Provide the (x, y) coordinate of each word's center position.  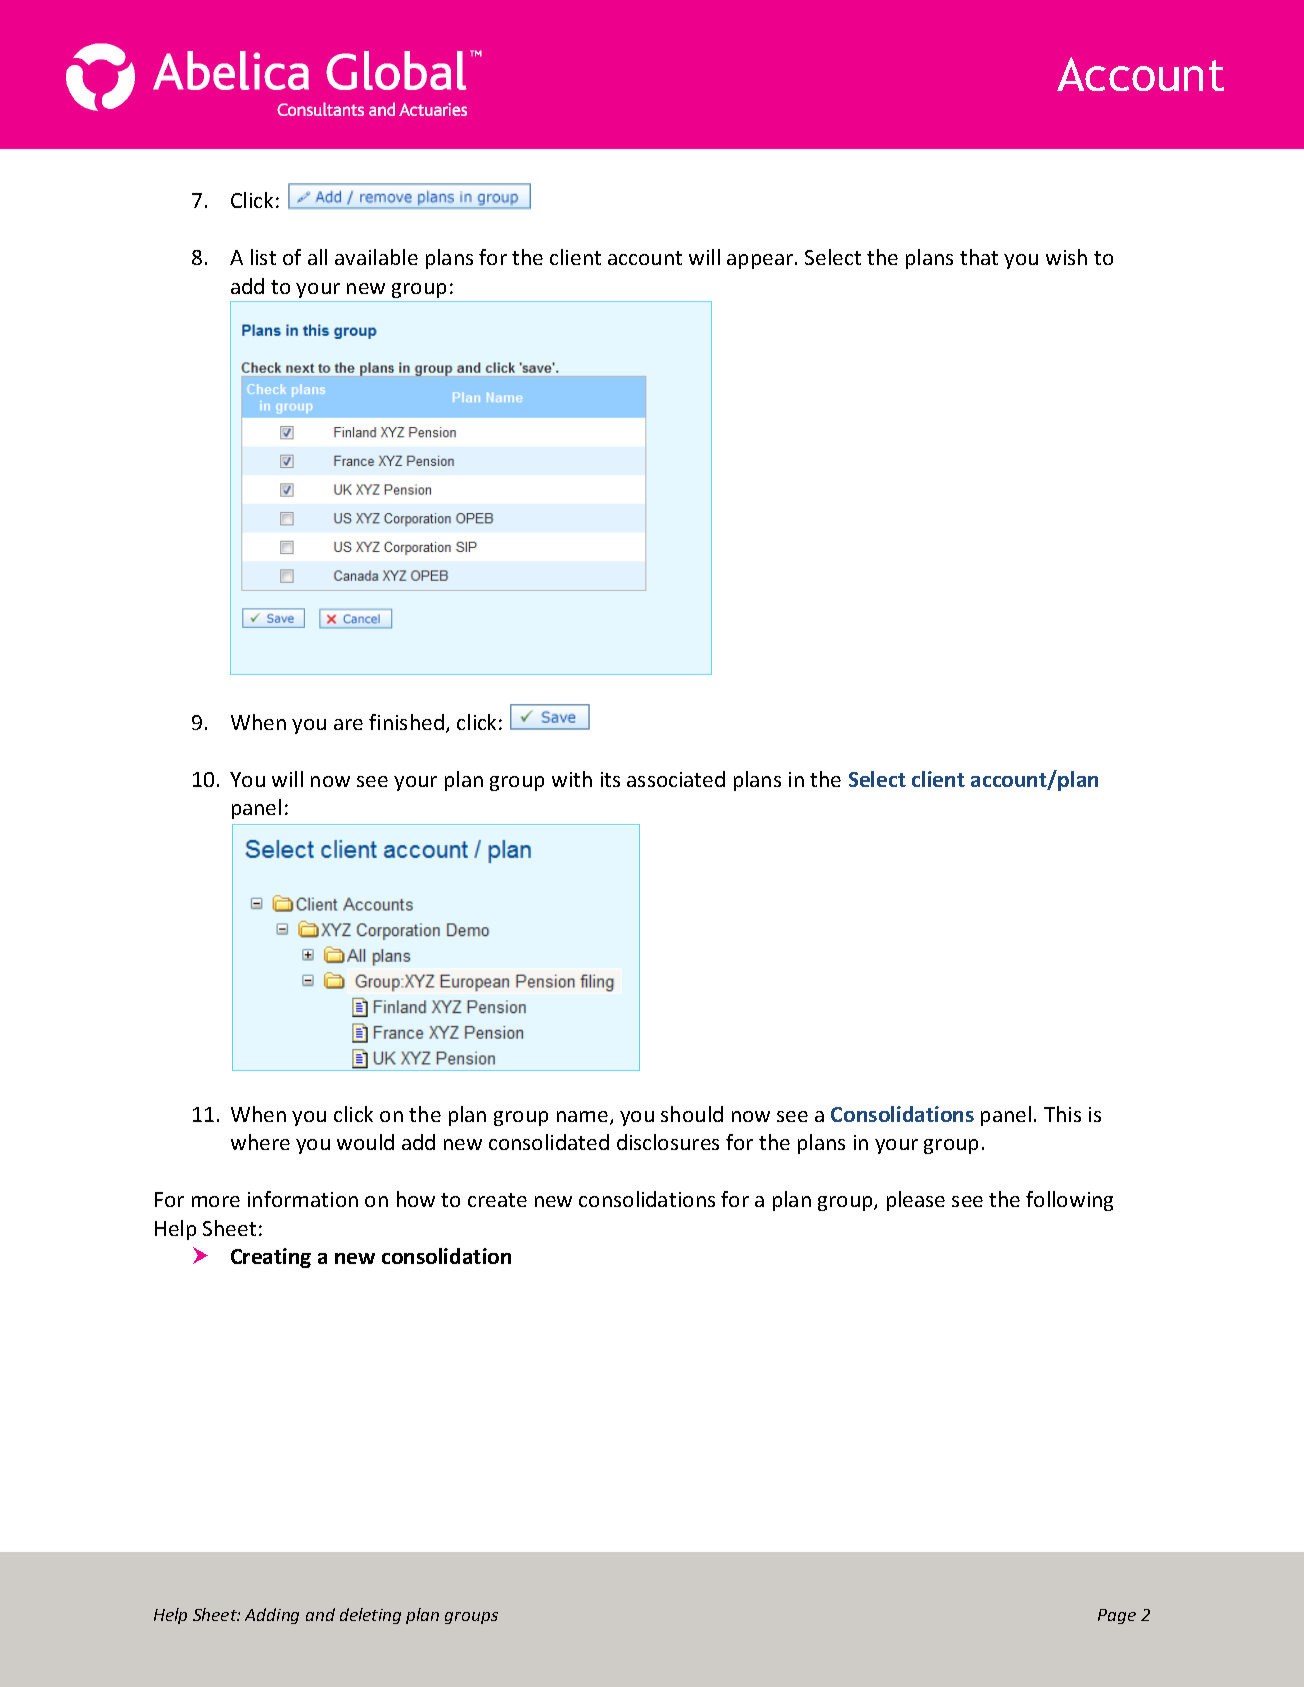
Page (1117, 1616)
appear (761, 261)
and (320, 1614)
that (979, 257)
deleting (370, 1616)
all (317, 257)
